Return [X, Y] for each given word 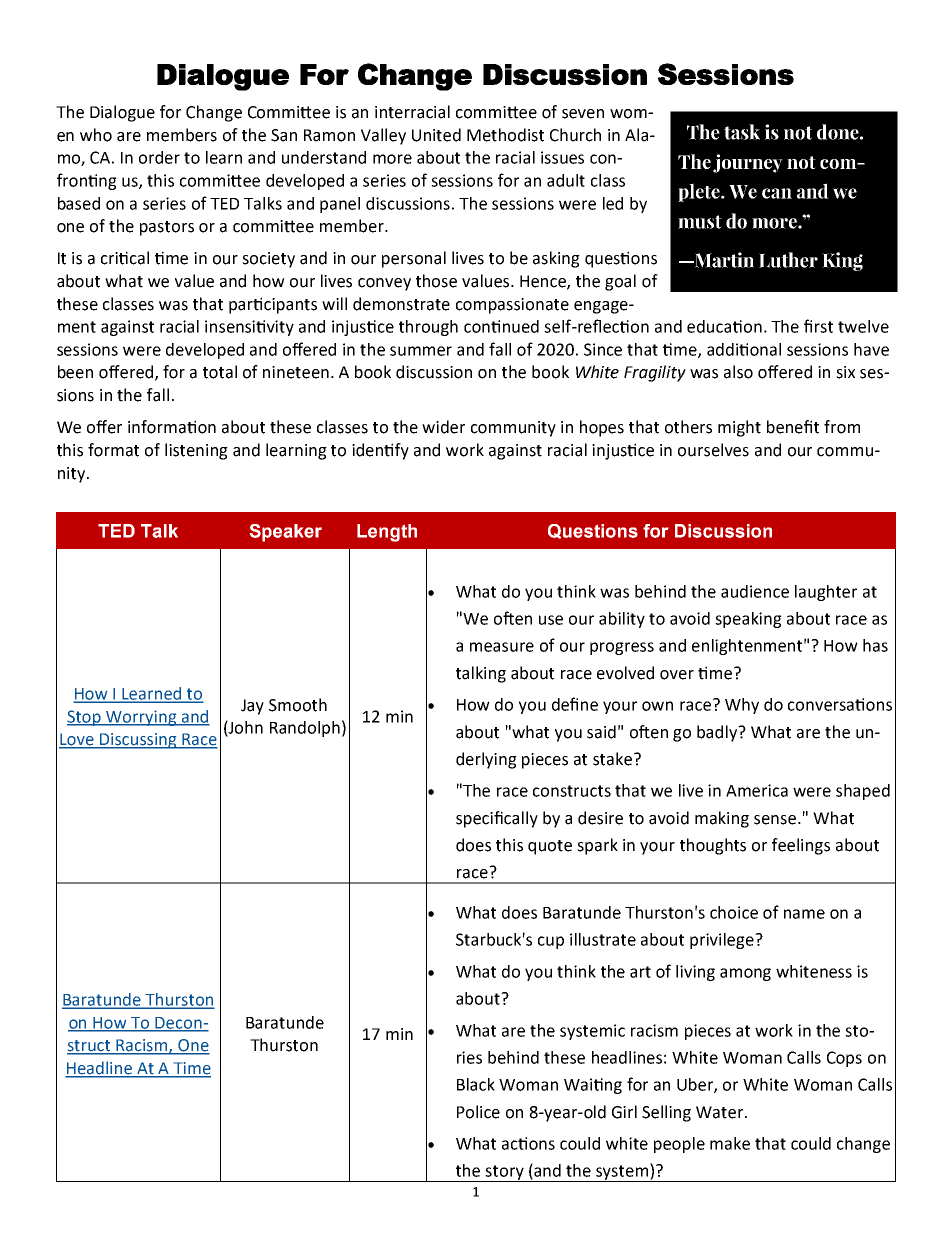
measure [502, 647]
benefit [793, 427]
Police [478, 1112]
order [159, 157]
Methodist [505, 135]
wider [443, 427]
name [804, 914]
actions [528, 1143]
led [613, 203]
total [220, 372]
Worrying [141, 718]
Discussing [138, 741]
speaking [748, 620]
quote [550, 847]
